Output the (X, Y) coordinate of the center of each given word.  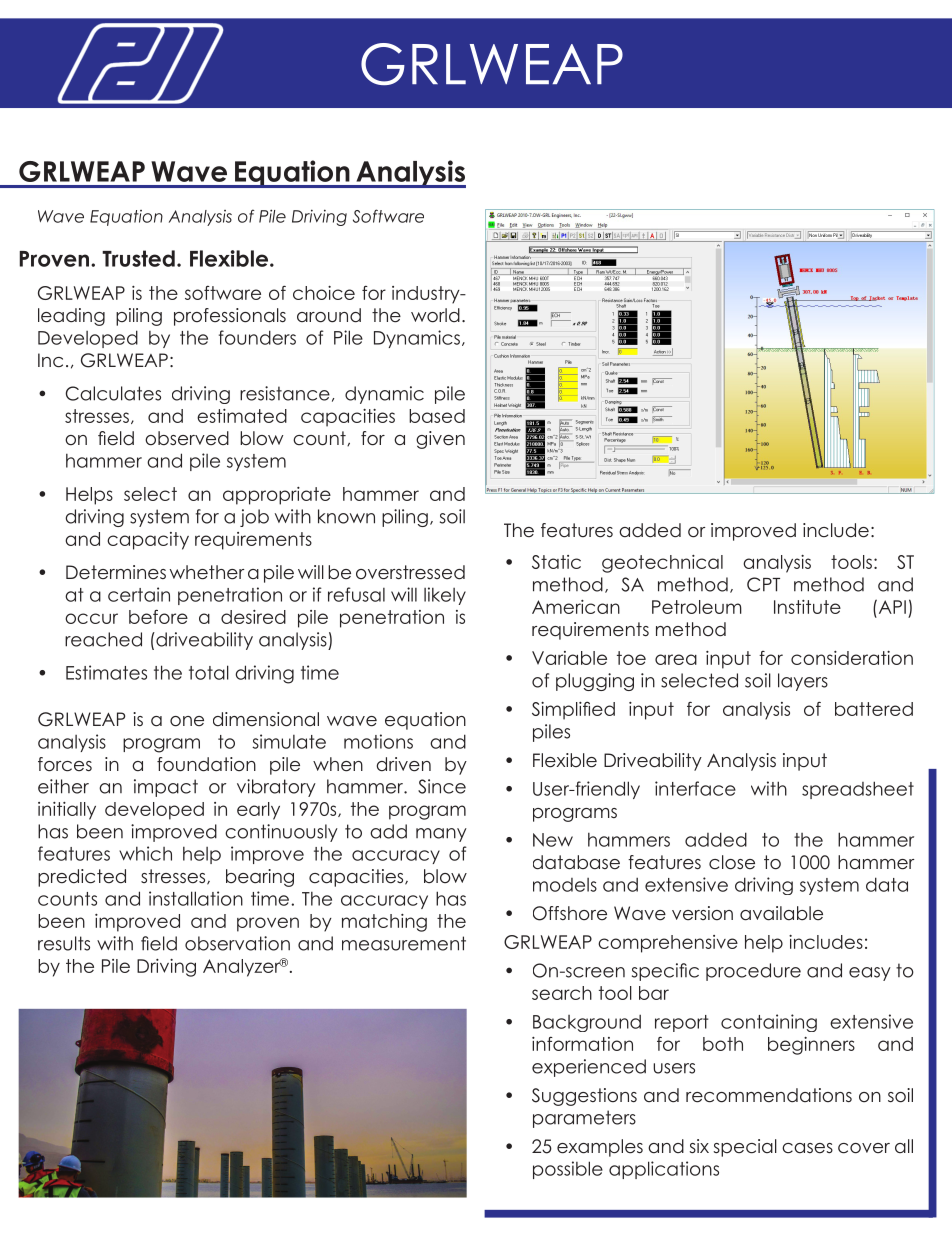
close (732, 862)
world (435, 315)
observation (237, 943)
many (441, 835)
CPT (763, 584)
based (437, 416)
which (145, 853)
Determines (116, 572)
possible (568, 1170)
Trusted (138, 258)
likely (445, 596)
